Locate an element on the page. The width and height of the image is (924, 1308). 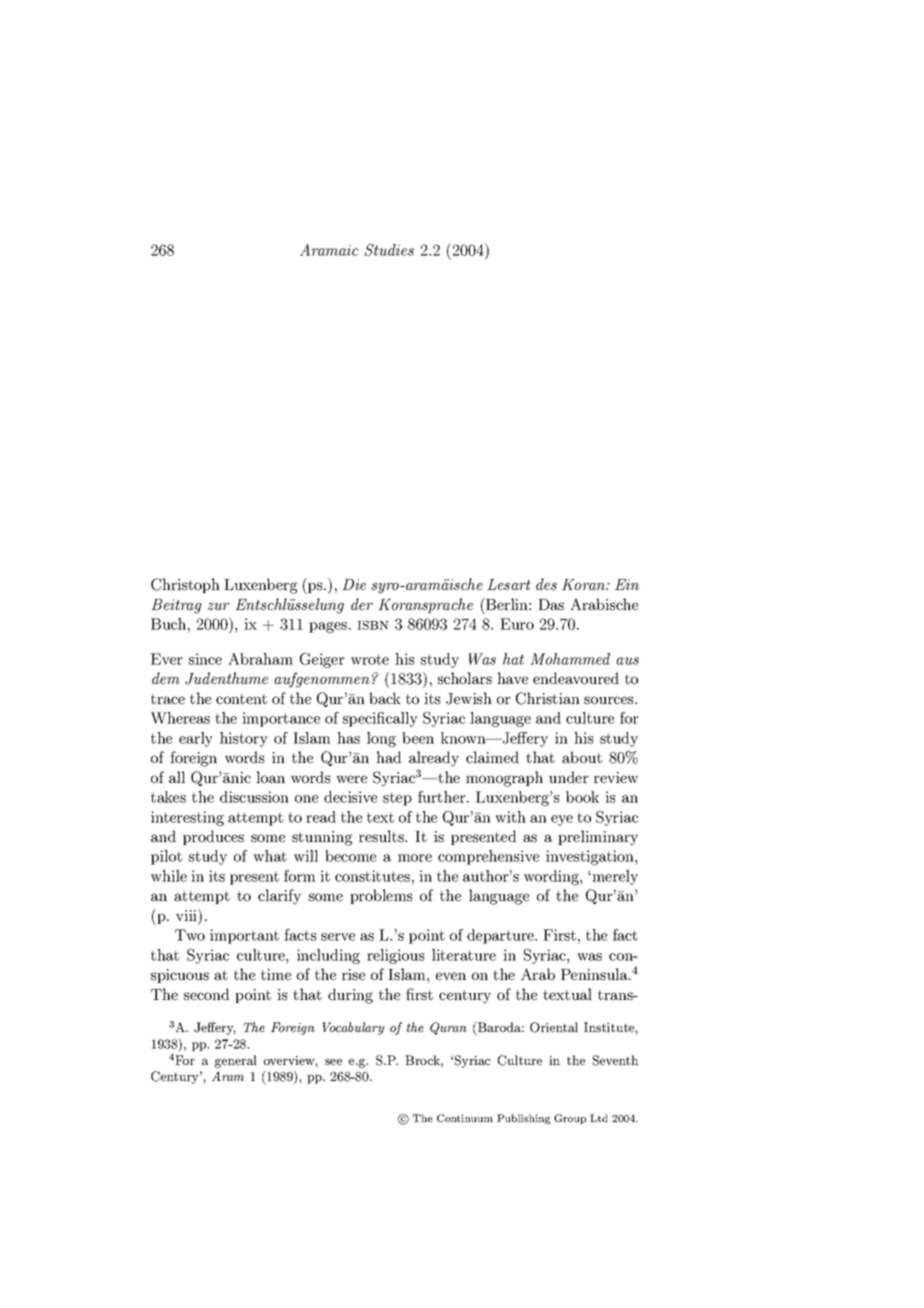
eye is located at coordinates (562, 820).
